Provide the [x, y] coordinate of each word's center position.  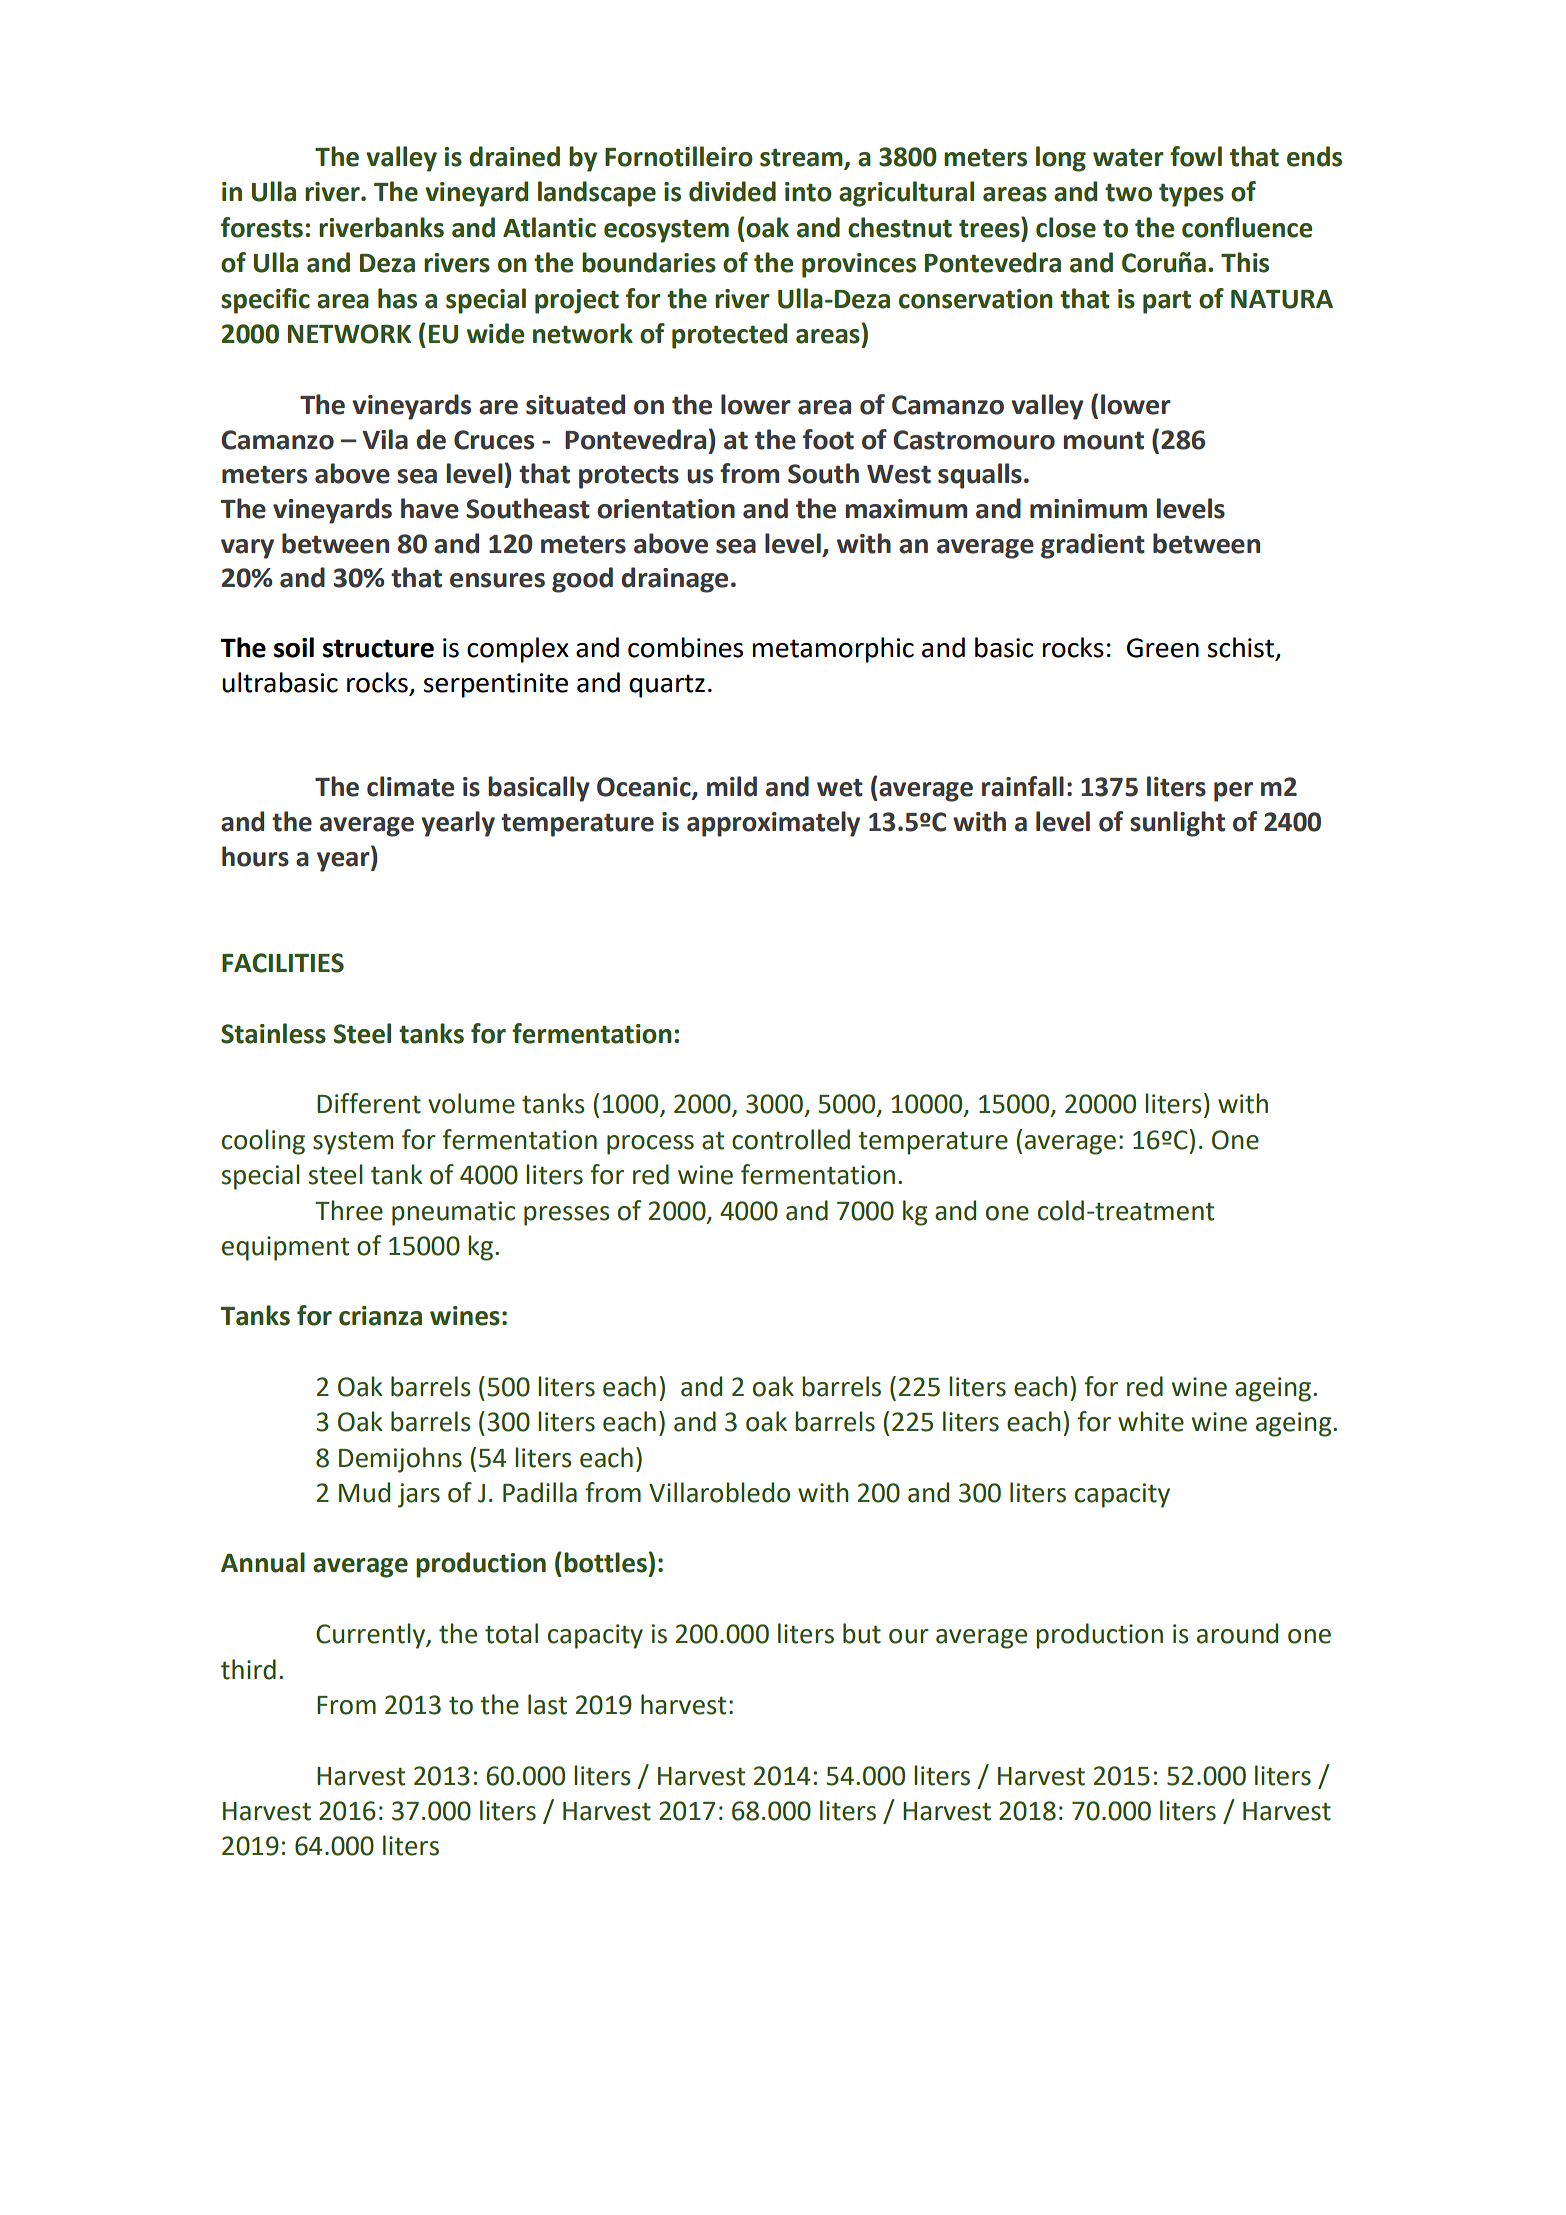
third [248, 1669]
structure [378, 648]
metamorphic [833, 650]
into [808, 192]
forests [262, 227]
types [1191, 195]
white [1151, 1421]
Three [349, 1210]
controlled [791, 1139]
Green [1163, 648]
